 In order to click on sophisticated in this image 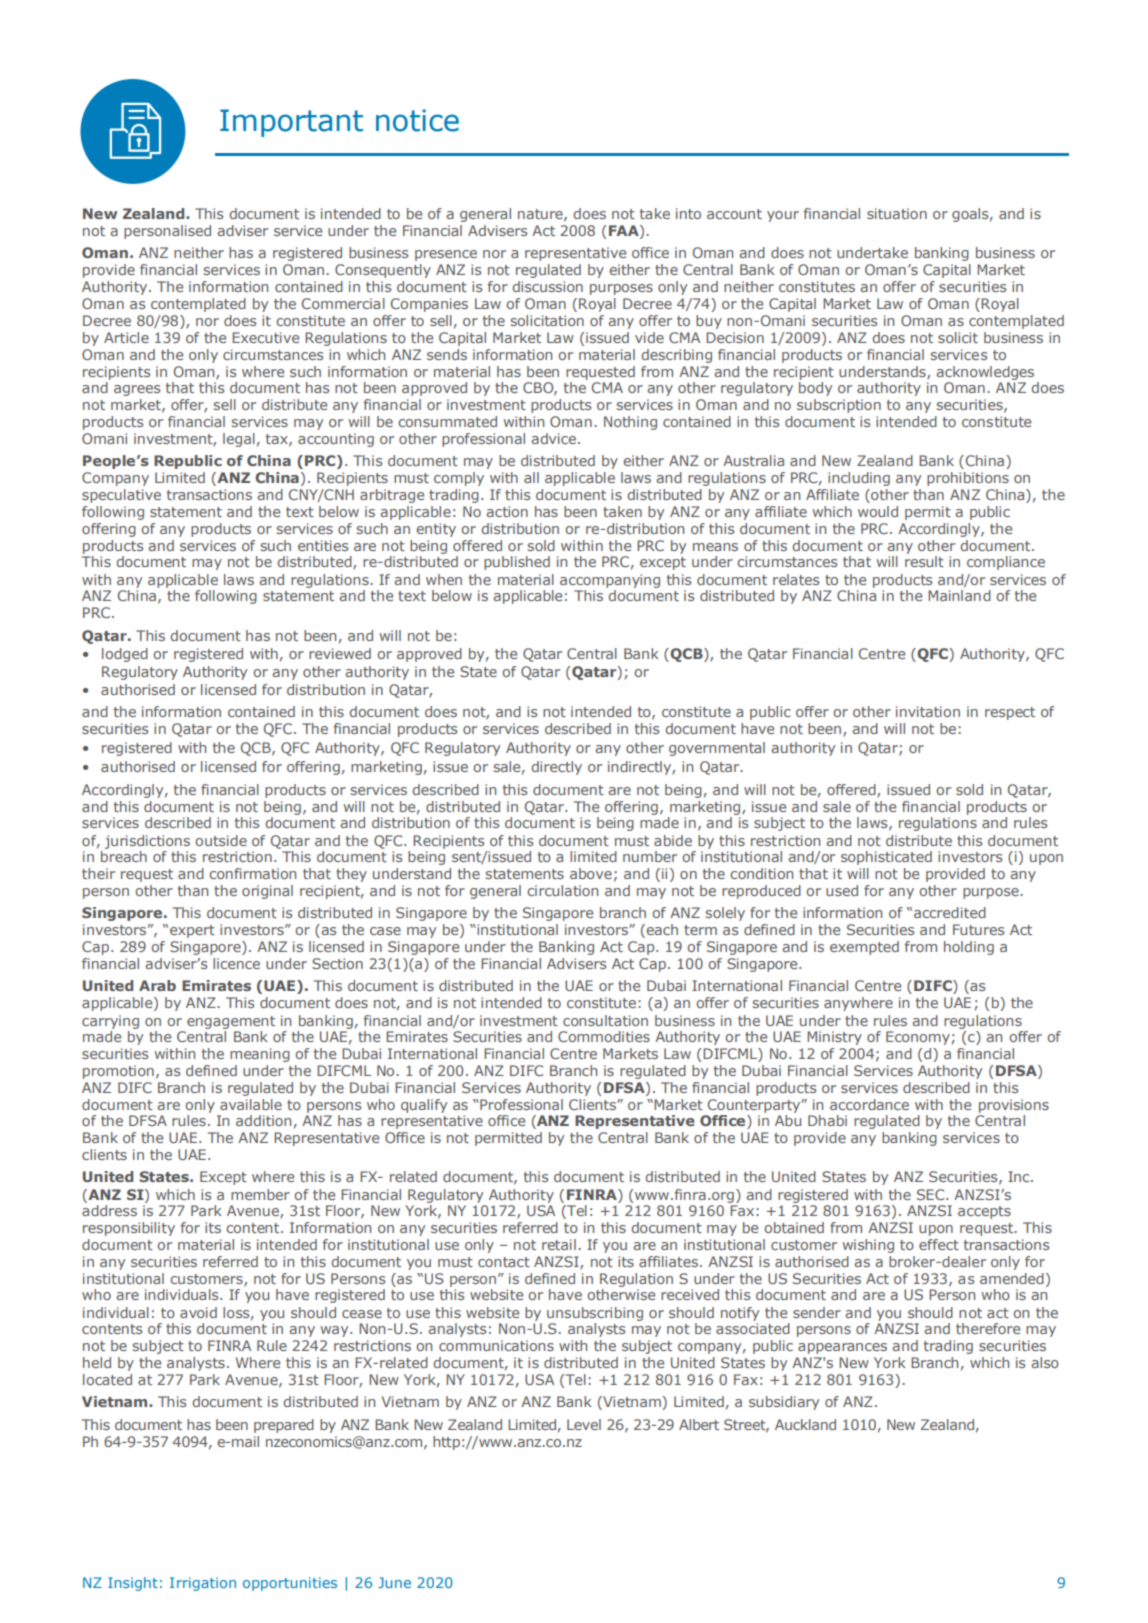, I will do `click(886, 858)`.
